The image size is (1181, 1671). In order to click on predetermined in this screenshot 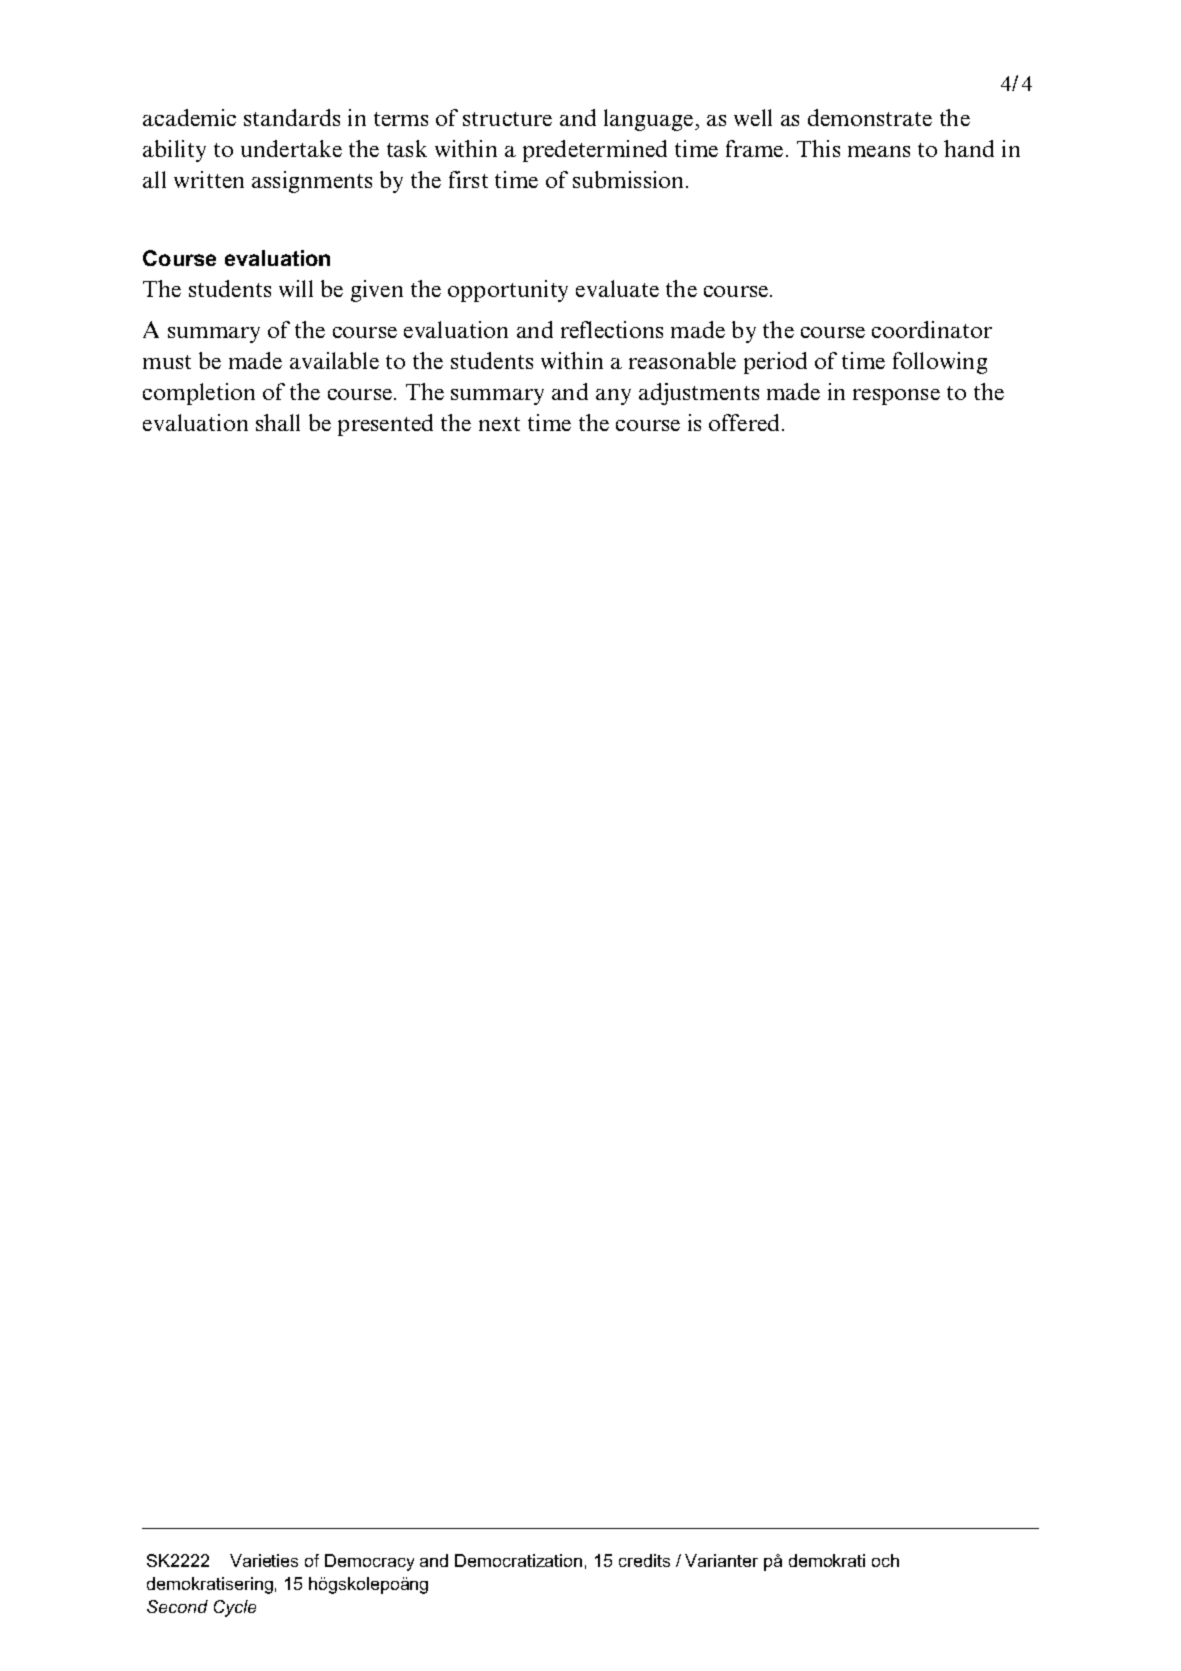, I will do `click(595, 151)`.
